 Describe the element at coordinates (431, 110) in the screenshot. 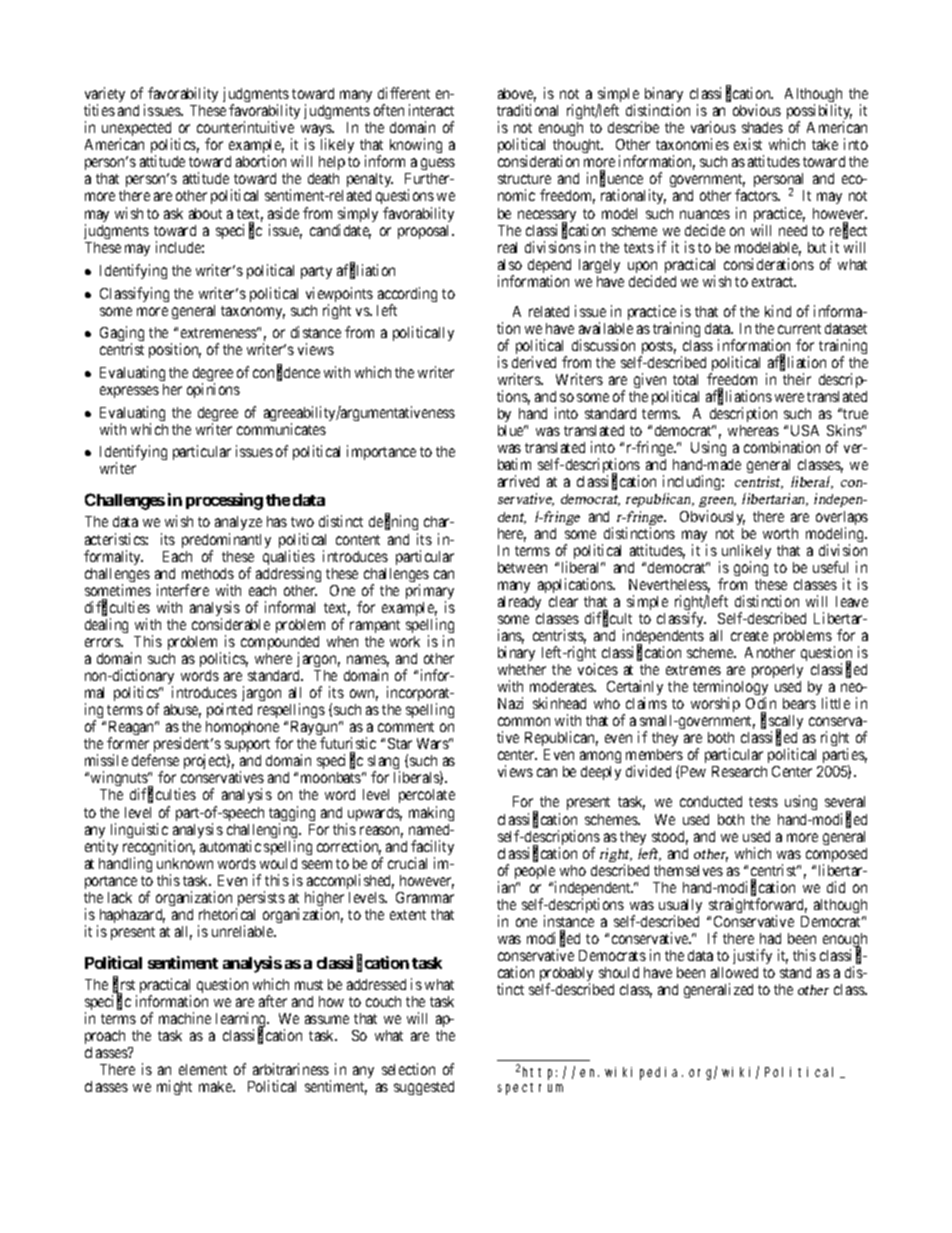

I see `interact` at that location.
